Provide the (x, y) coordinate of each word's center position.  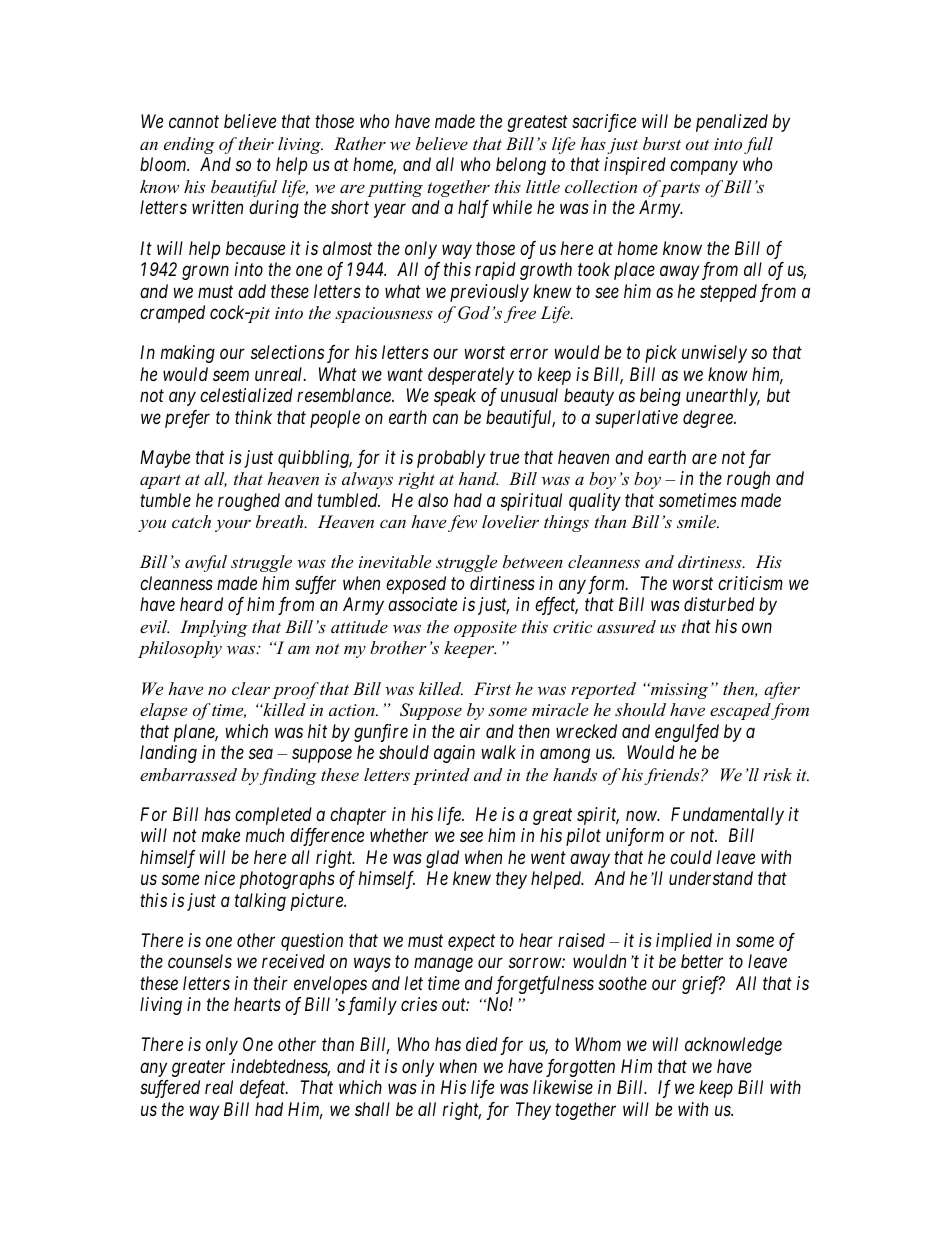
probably (451, 459)
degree (709, 419)
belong (521, 166)
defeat (264, 1089)
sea (261, 754)
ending (189, 145)
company (704, 168)
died (482, 1044)
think (253, 417)
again (454, 754)
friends (673, 776)
